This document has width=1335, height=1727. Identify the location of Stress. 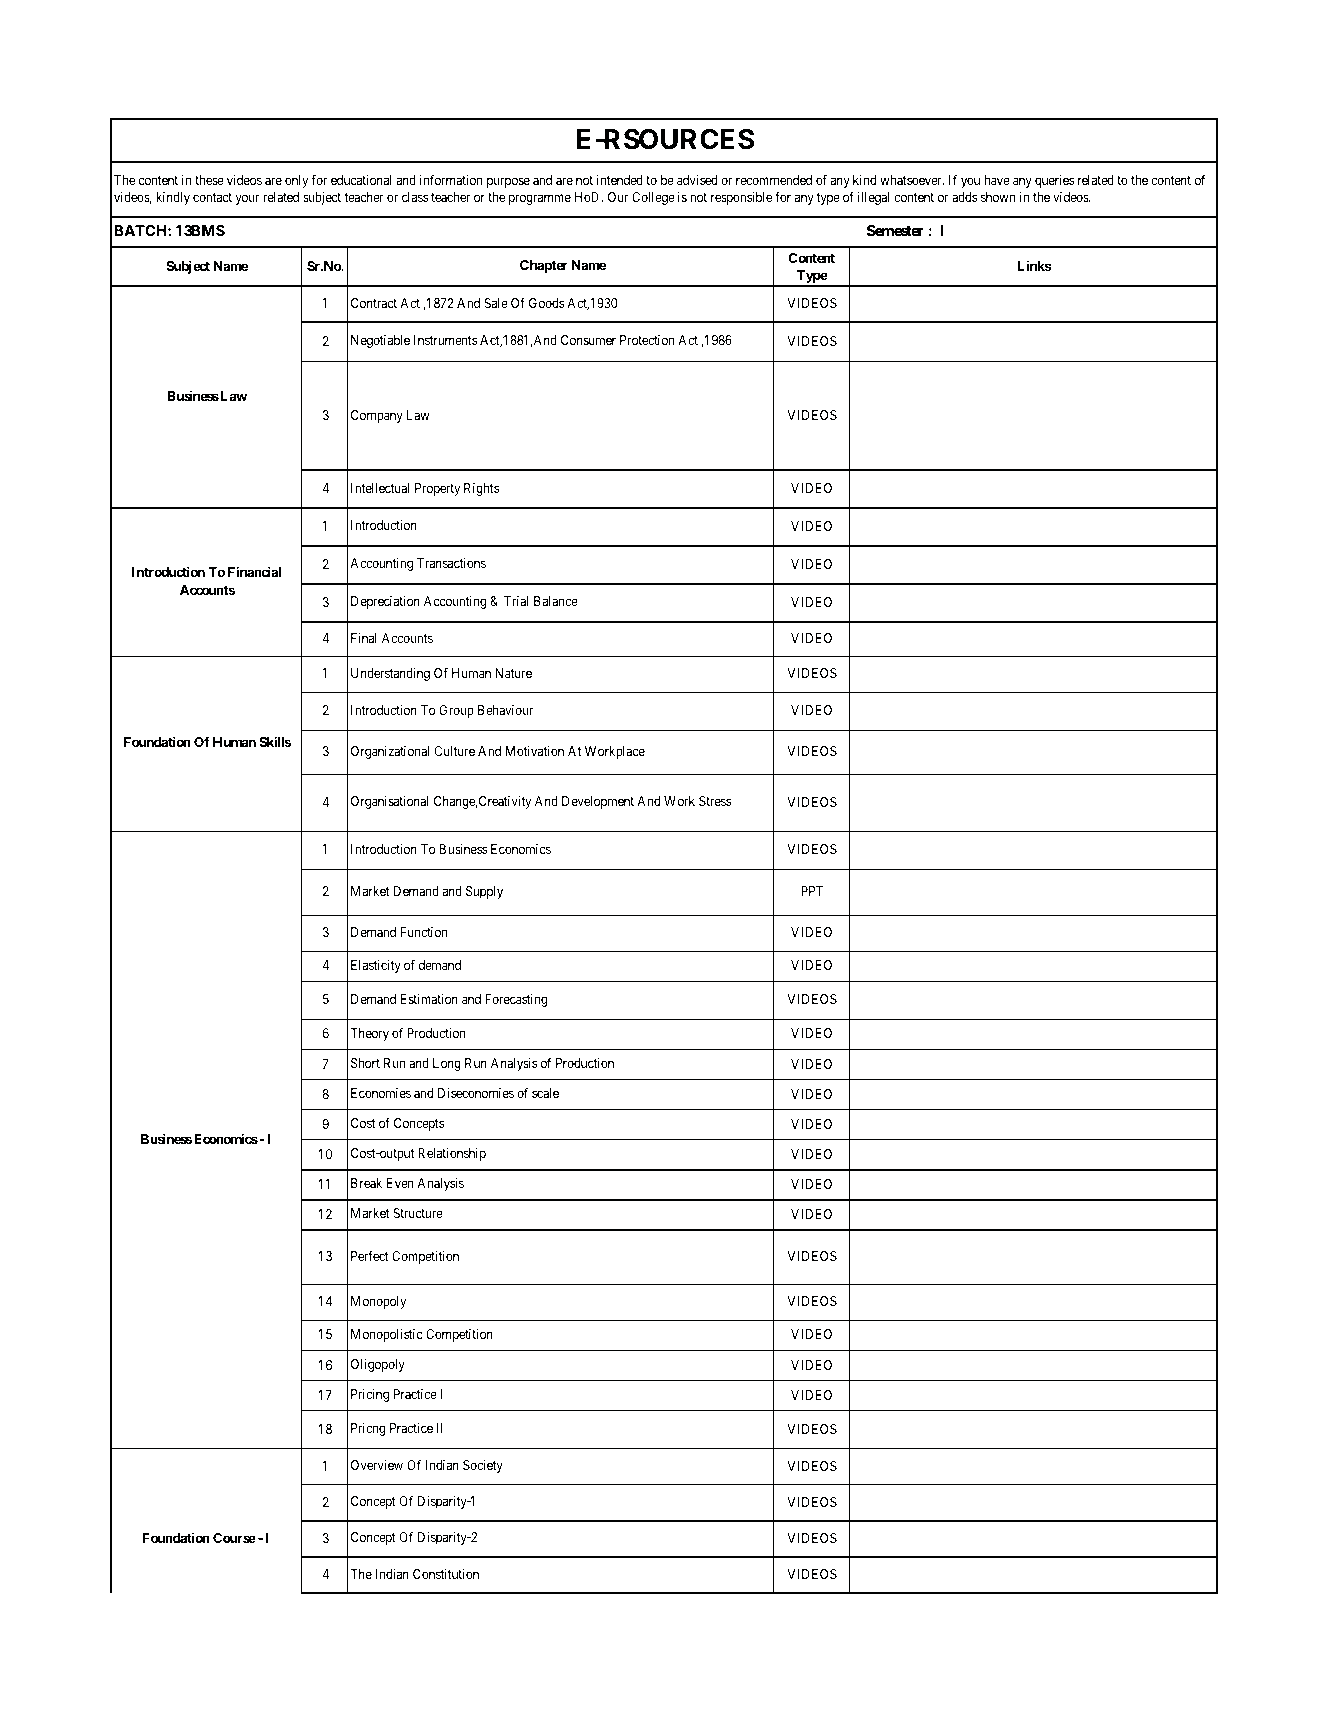
(715, 801).
